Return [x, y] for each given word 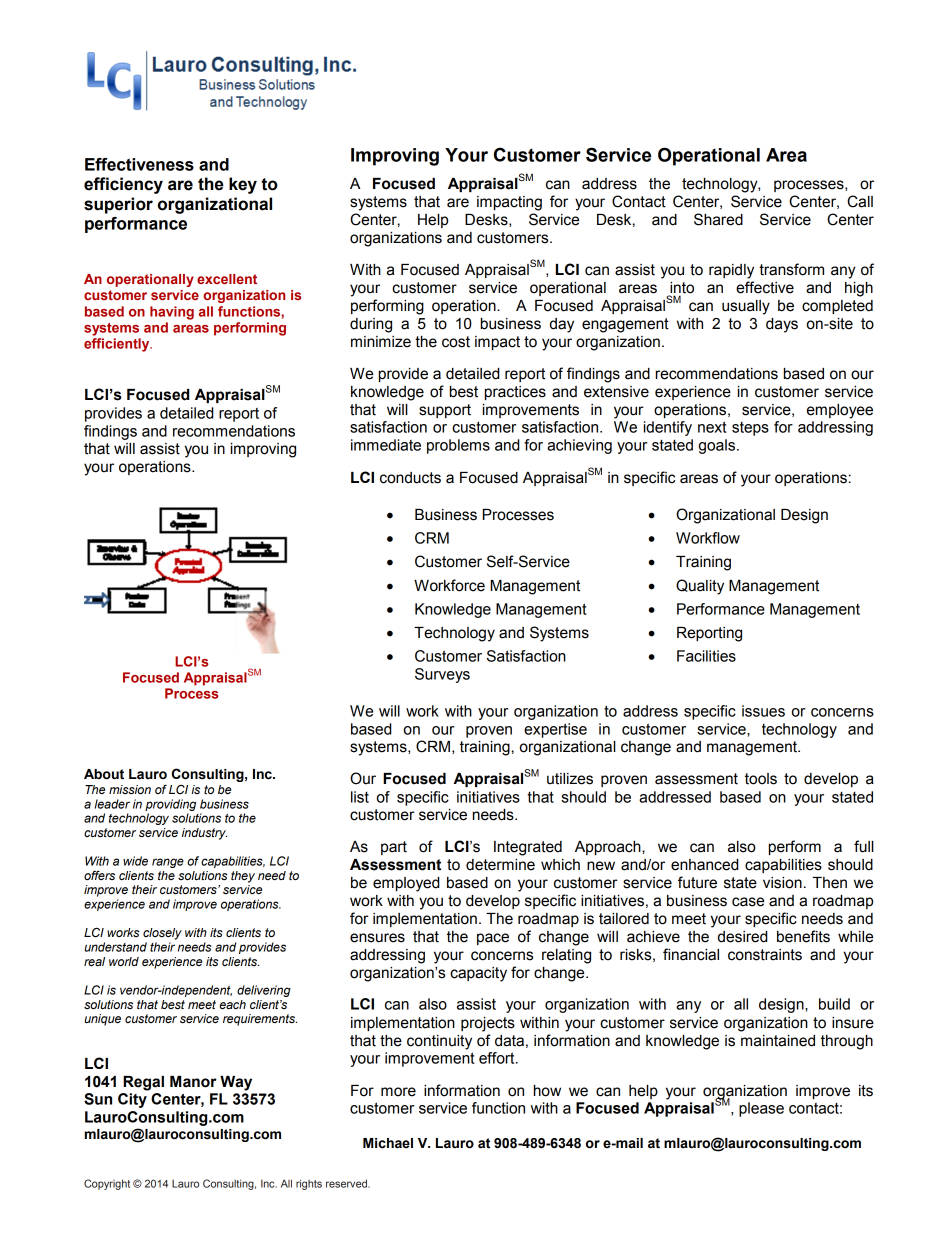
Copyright [107, 1184]
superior [118, 205]
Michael [388, 1143]
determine [500, 865]
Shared [718, 219]
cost [456, 342]
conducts [410, 478]
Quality [700, 587]
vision [782, 883]
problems [458, 446]
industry [204, 834]
